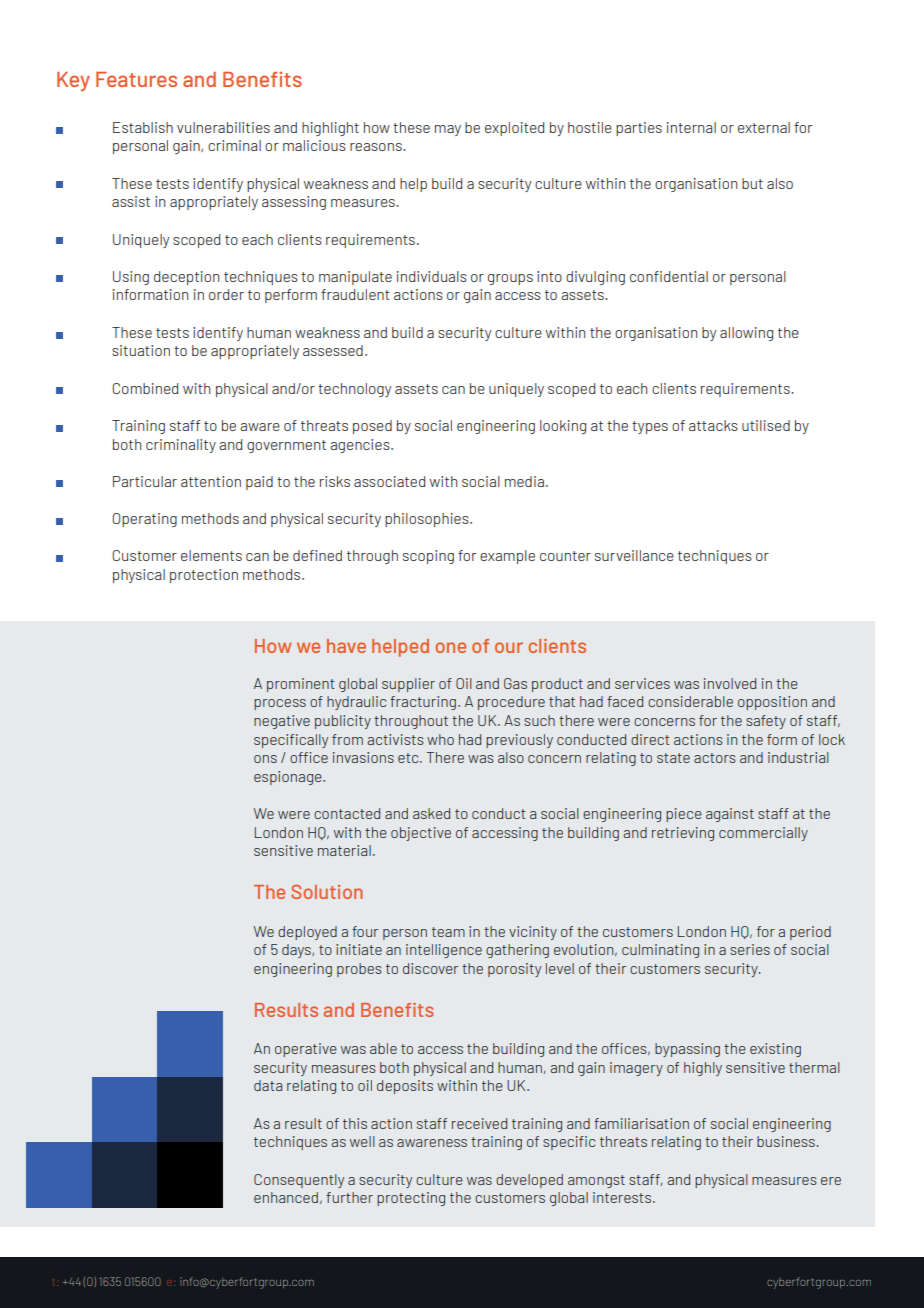 The image size is (924, 1308). Describe the element at coordinates (764, 127) in the screenshot. I see `external` at that location.
